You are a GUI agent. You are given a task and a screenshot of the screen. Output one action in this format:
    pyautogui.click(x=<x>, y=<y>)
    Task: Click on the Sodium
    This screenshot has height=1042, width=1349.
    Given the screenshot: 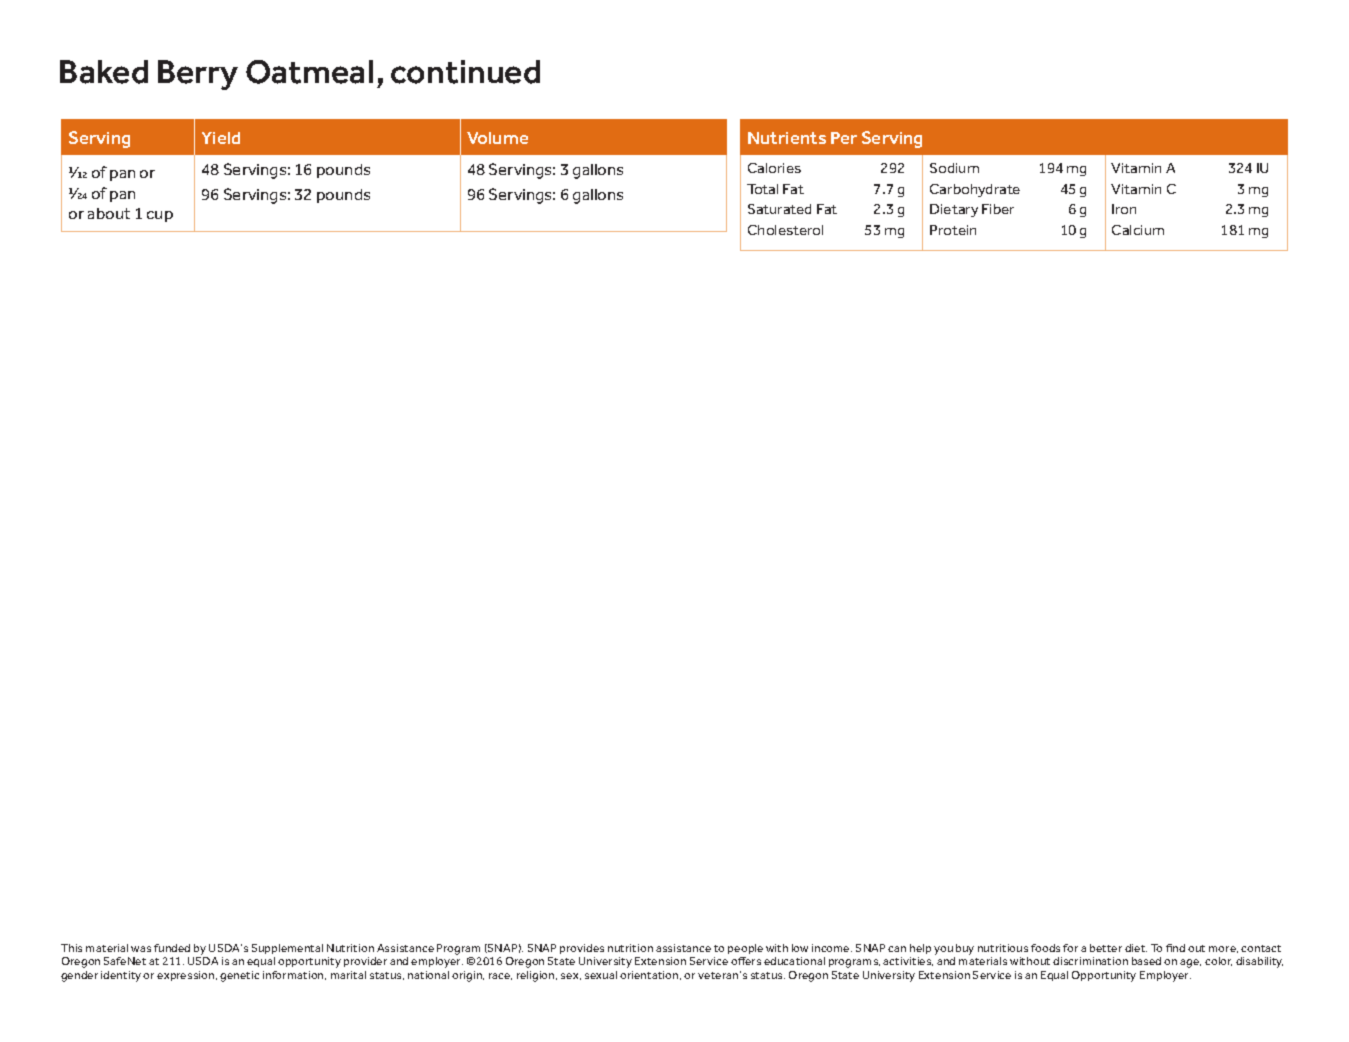 What is the action you would take?
    pyautogui.click(x=954, y=168)
